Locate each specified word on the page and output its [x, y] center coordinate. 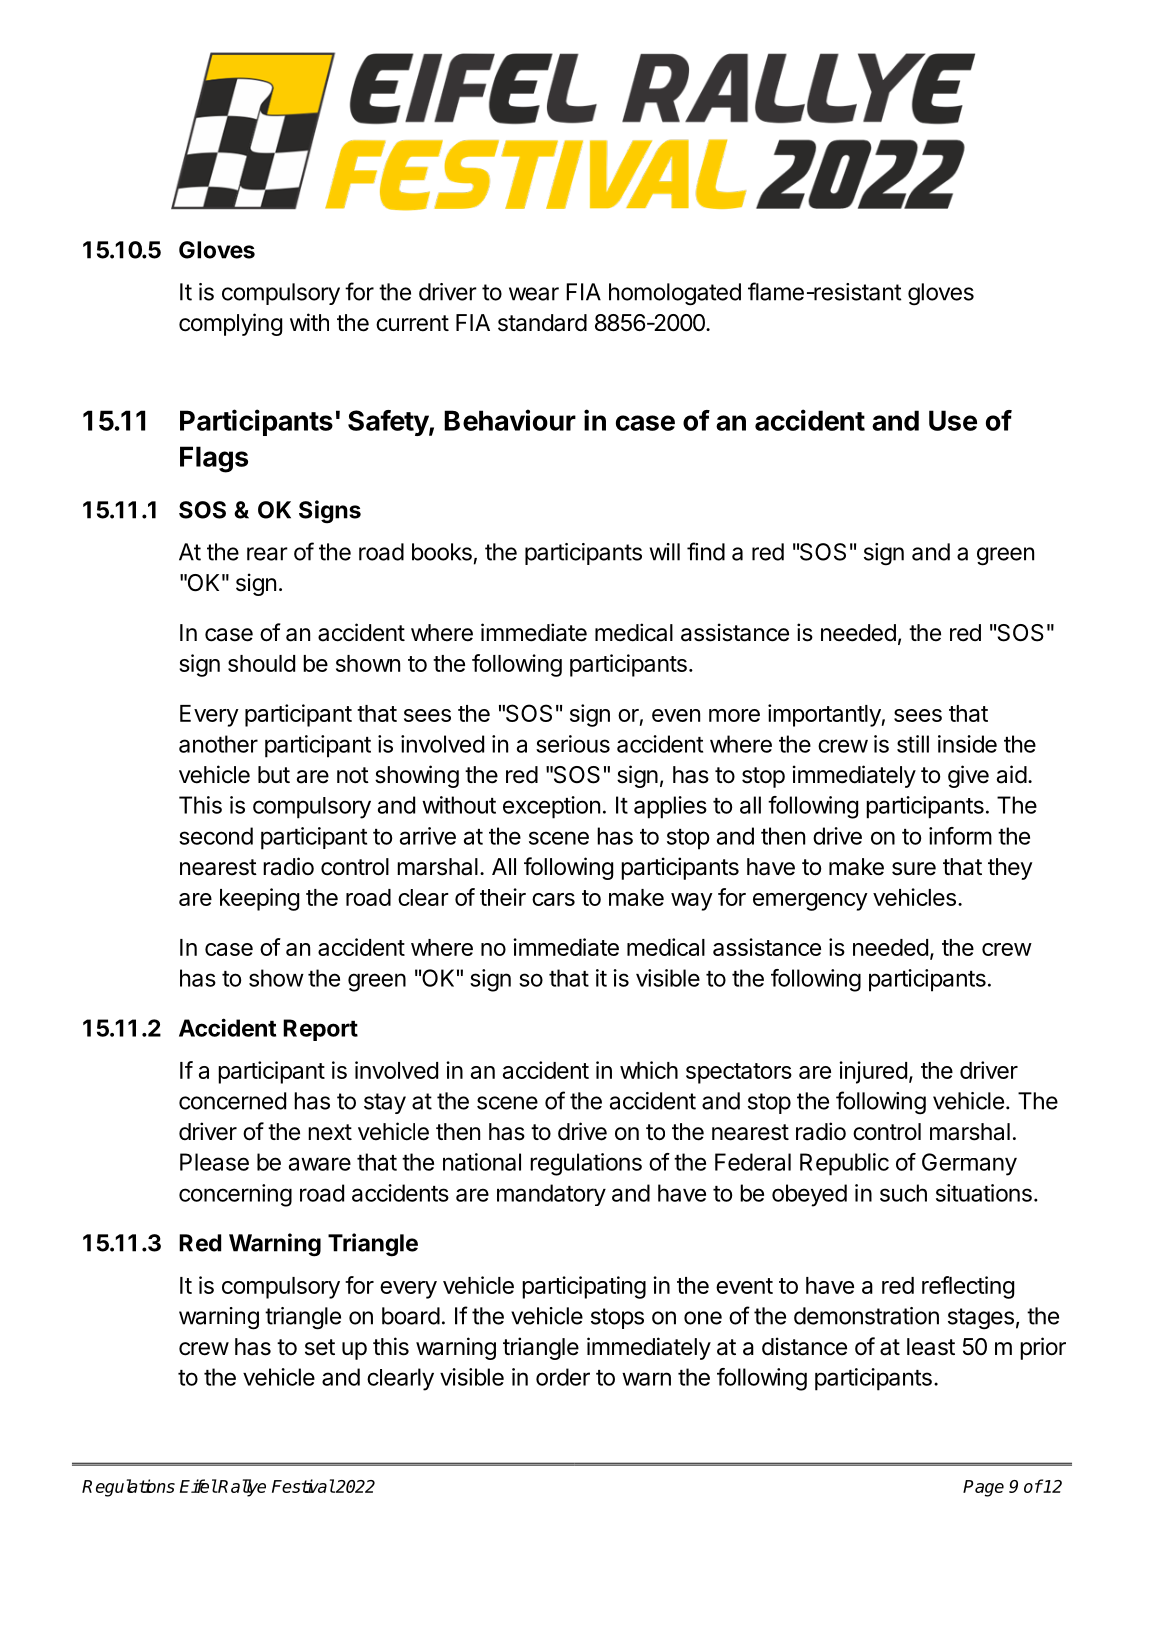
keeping [259, 899]
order [563, 1377]
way [692, 902]
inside [967, 744]
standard [542, 323]
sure [914, 869]
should [261, 663]
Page [983, 1488]
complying [230, 324]
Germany [969, 1164]
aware [320, 1164]
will [665, 552]
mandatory [551, 1195]
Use [953, 420]
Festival [303, 1486]
